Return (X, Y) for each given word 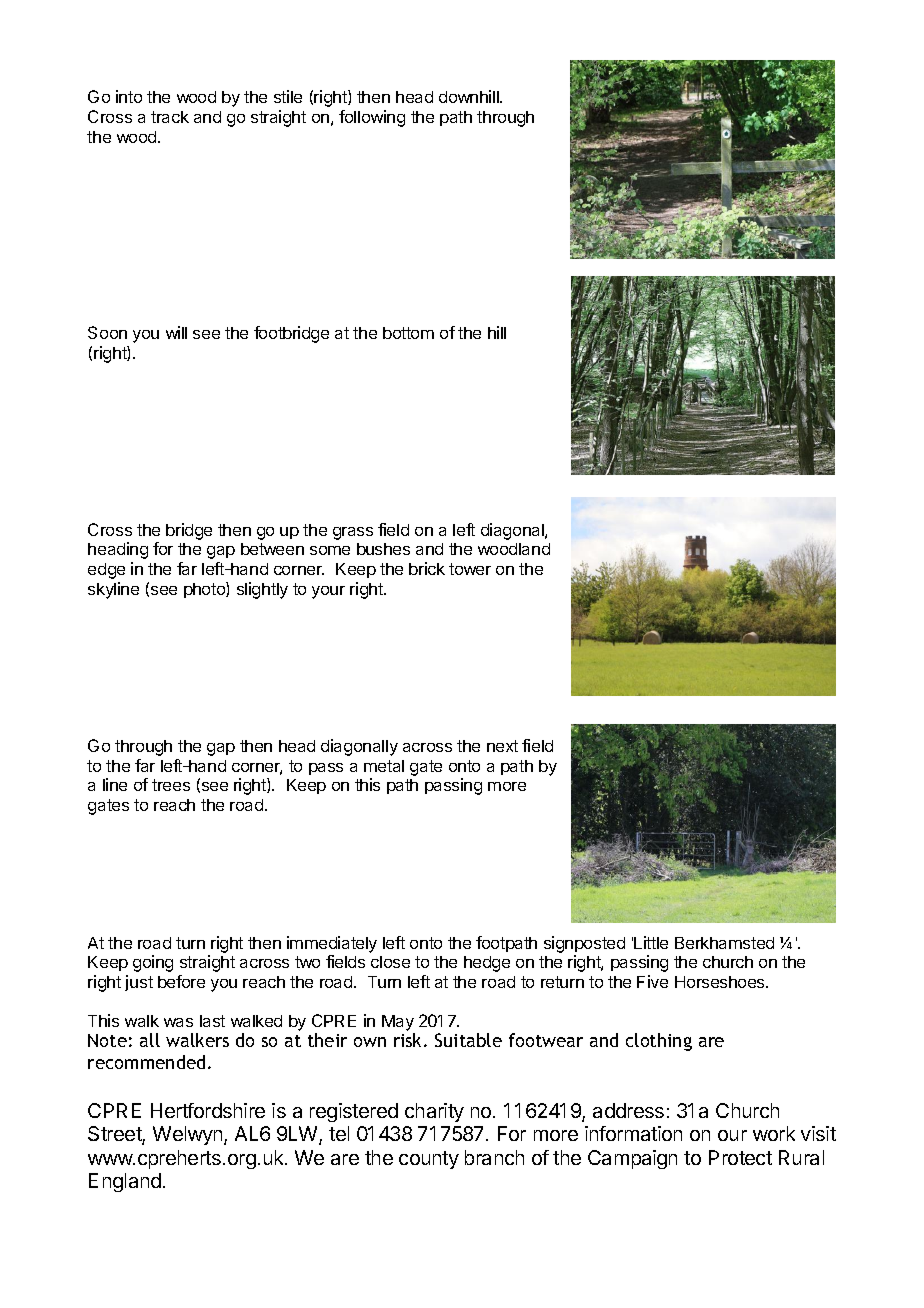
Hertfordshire (208, 1110)
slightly (262, 590)
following (372, 118)
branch (494, 1157)
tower (470, 569)
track (170, 117)
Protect (740, 1157)
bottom (408, 333)
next (502, 746)
